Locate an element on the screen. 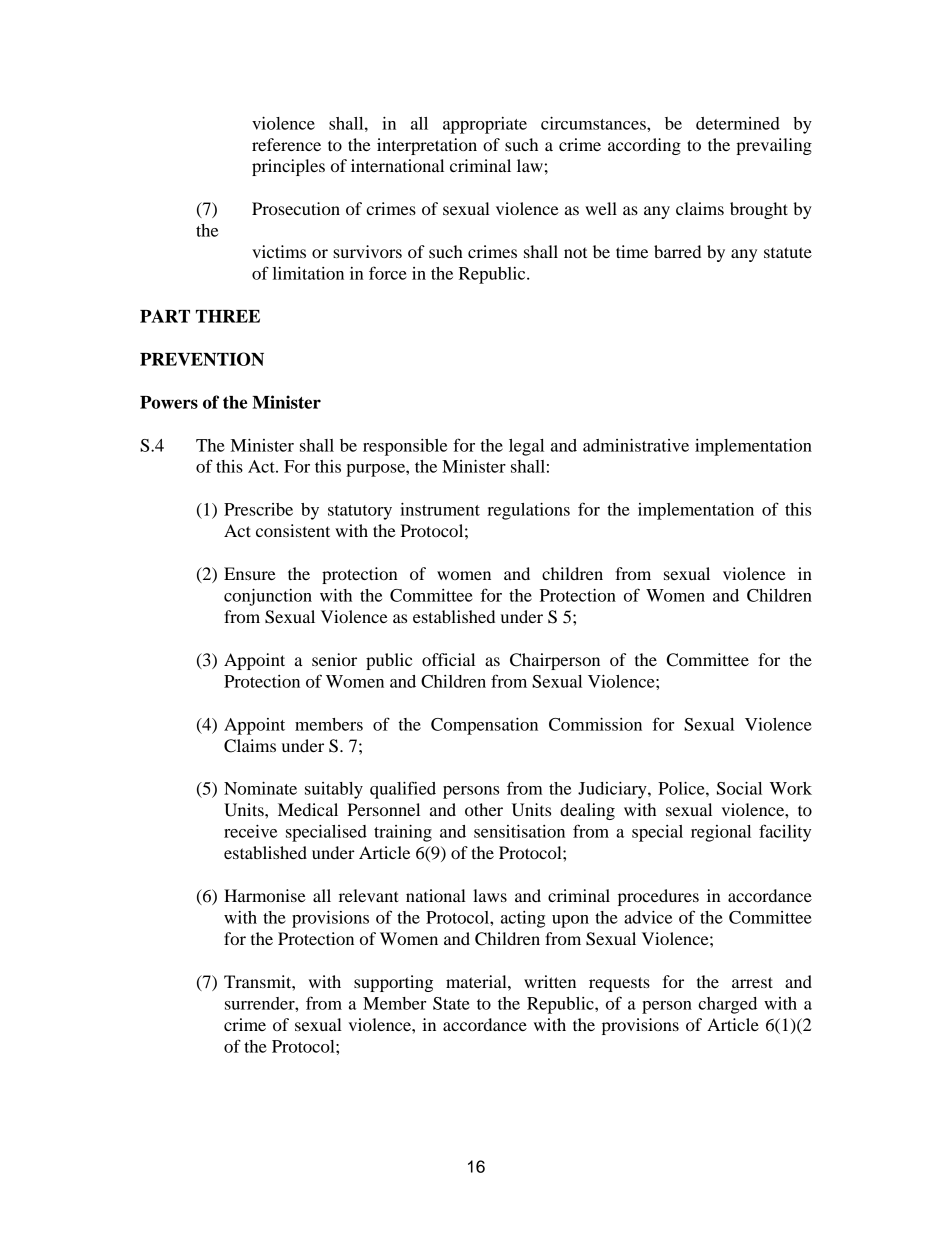 This screenshot has height=1233, width=952. Compensation is located at coordinates (484, 726).
